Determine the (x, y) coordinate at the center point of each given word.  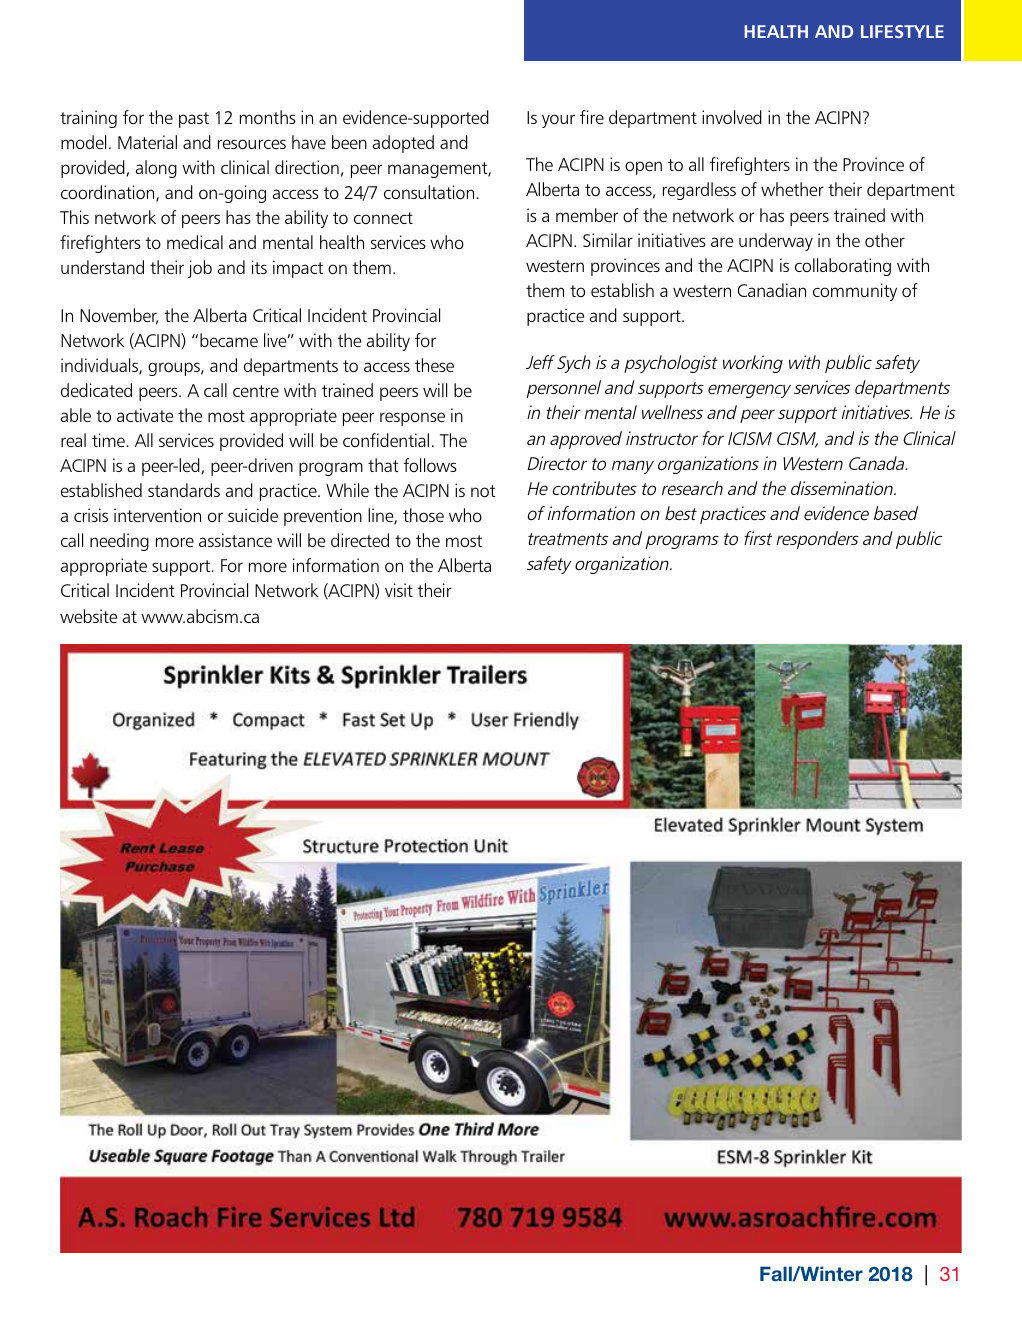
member (587, 215)
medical (195, 242)
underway (776, 242)
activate (145, 415)
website (88, 616)
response (412, 419)
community (855, 292)
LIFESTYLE (902, 31)
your (558, 121)
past (194, 120)
